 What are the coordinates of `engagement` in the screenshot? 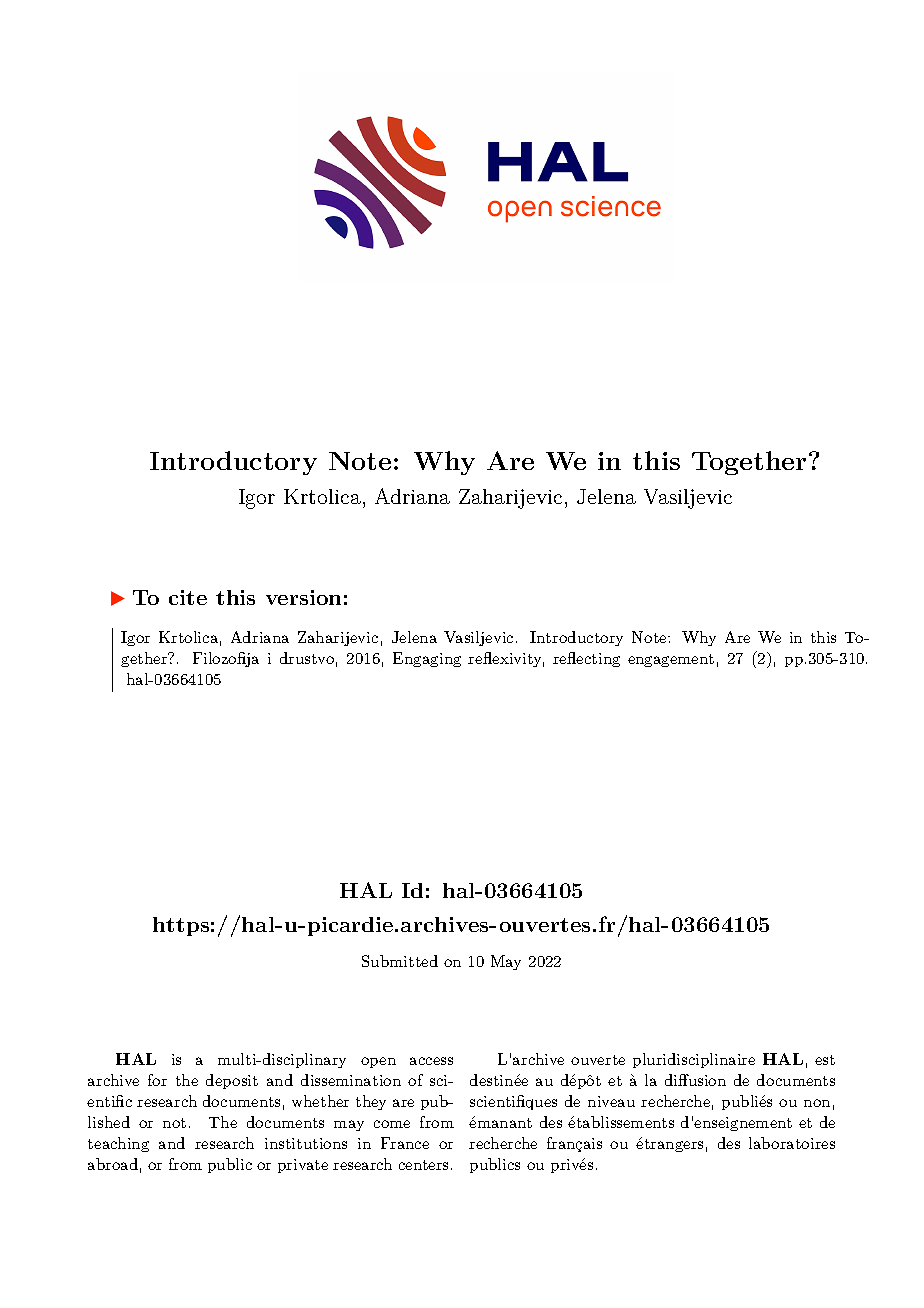 It's located at (671, 660).
